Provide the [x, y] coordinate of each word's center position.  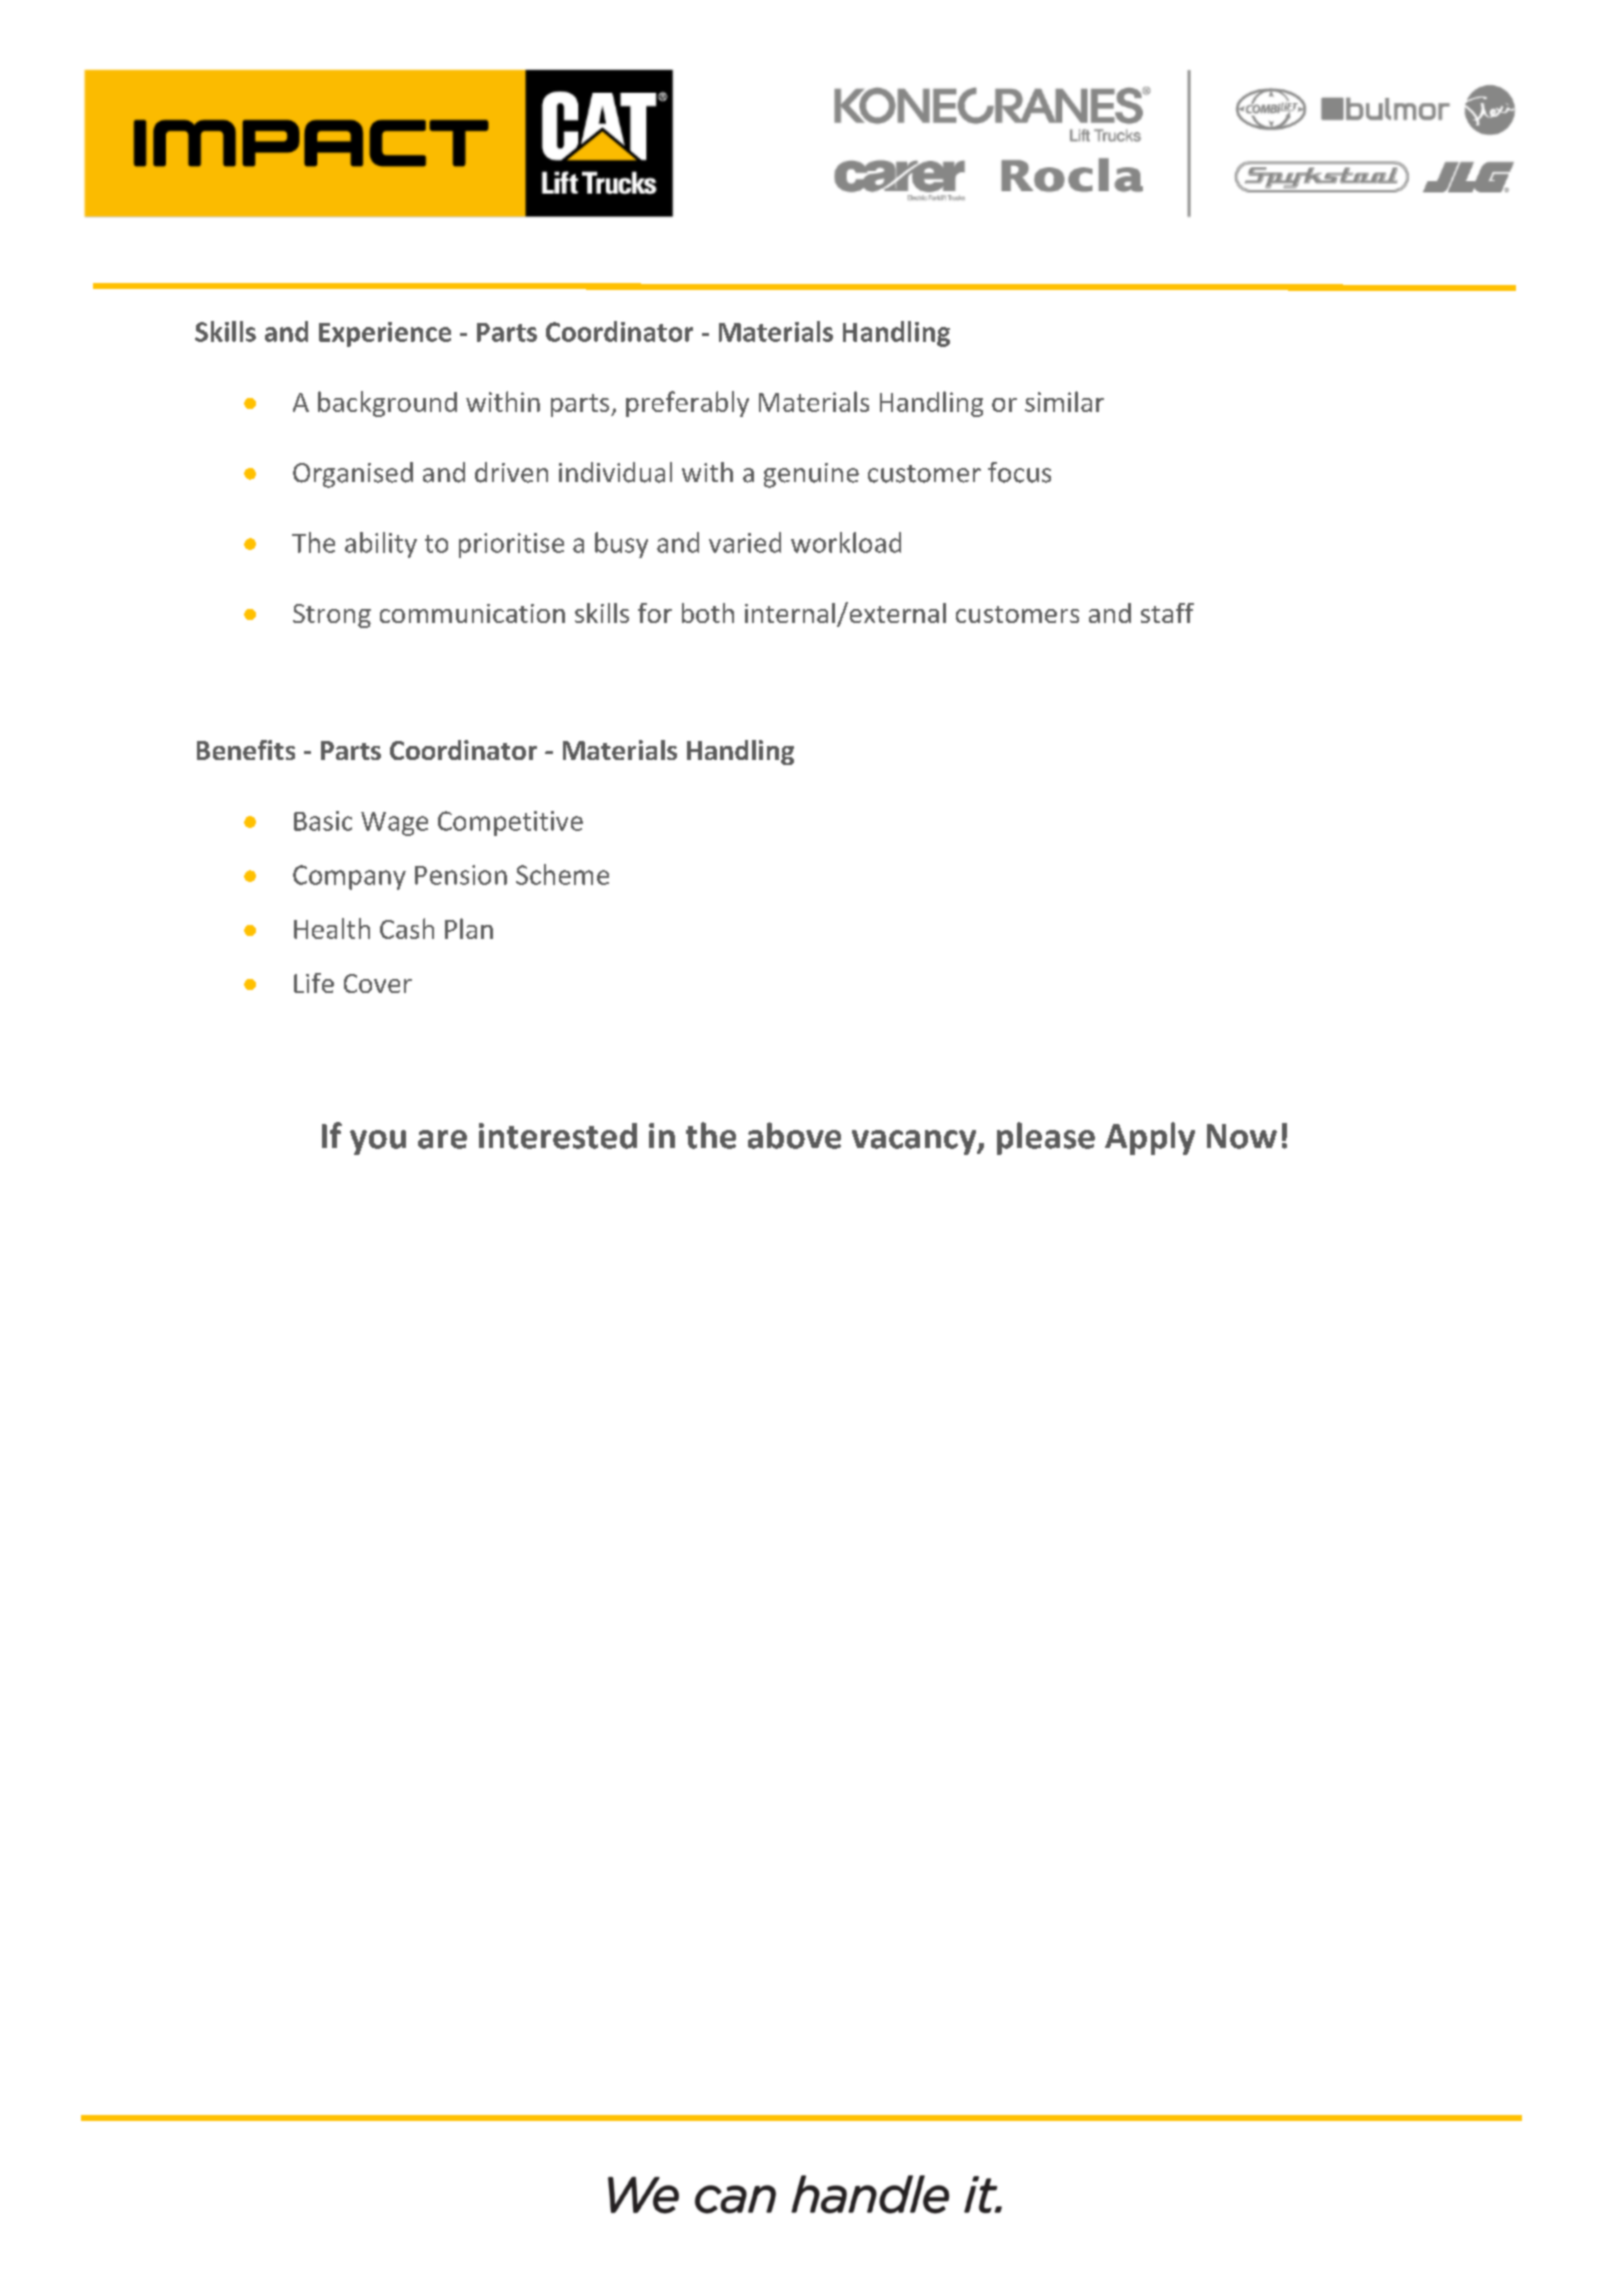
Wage [394, 824]
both [708, 613]
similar [1064, 401]
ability [381, 545]
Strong [332, 616]
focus [1019, 472]
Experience [385, 334]
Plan [469, 928]
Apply [1150, 1138]
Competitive [510, 823]
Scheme [562, 874]
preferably [687, 404]
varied [745, 542]
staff [1167, 613]
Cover [378, 983]
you [378, 1142]
